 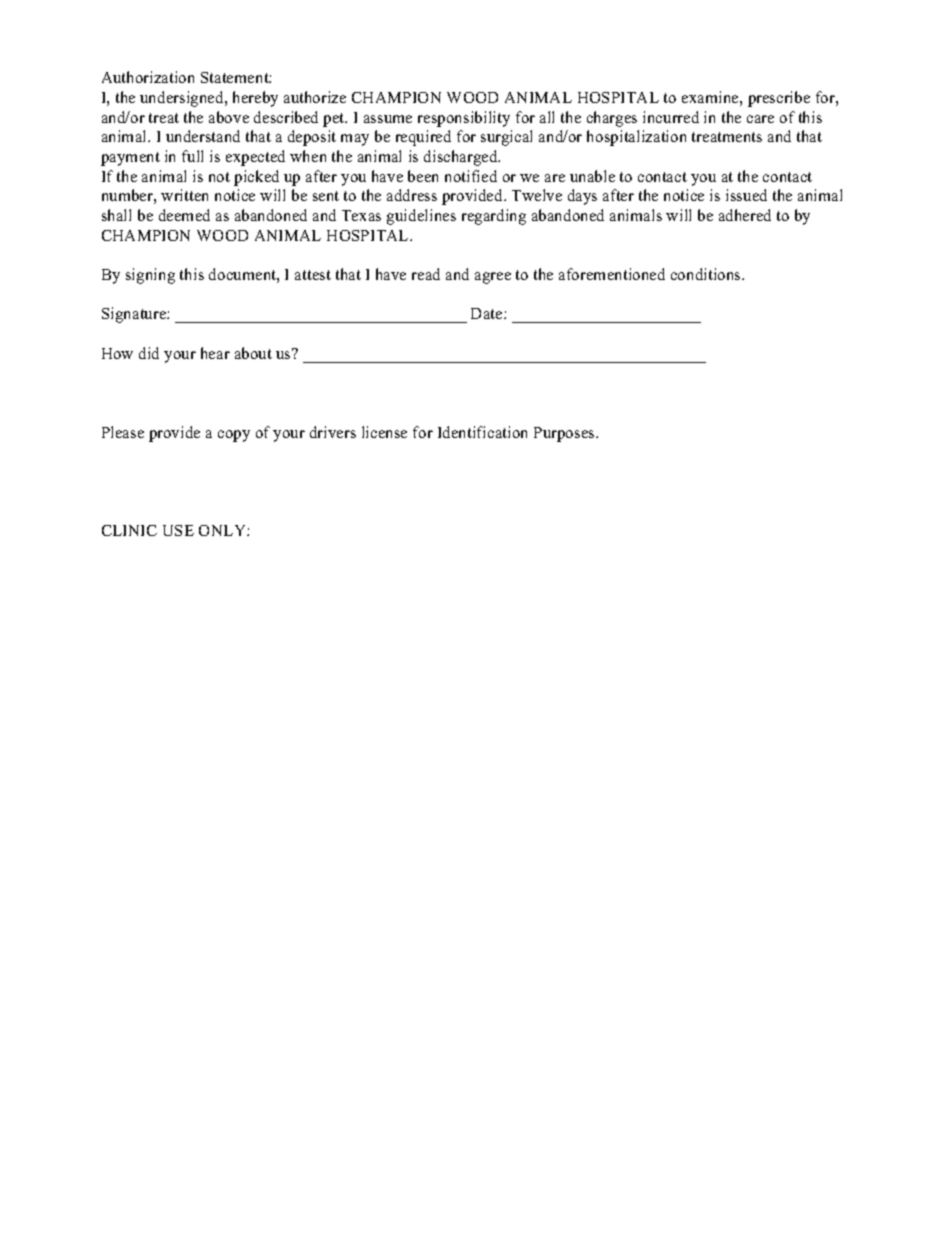 What do you see at coordinates (215, 353) in the screenshot?
I see `hear` at bounding box center [215, 353].
